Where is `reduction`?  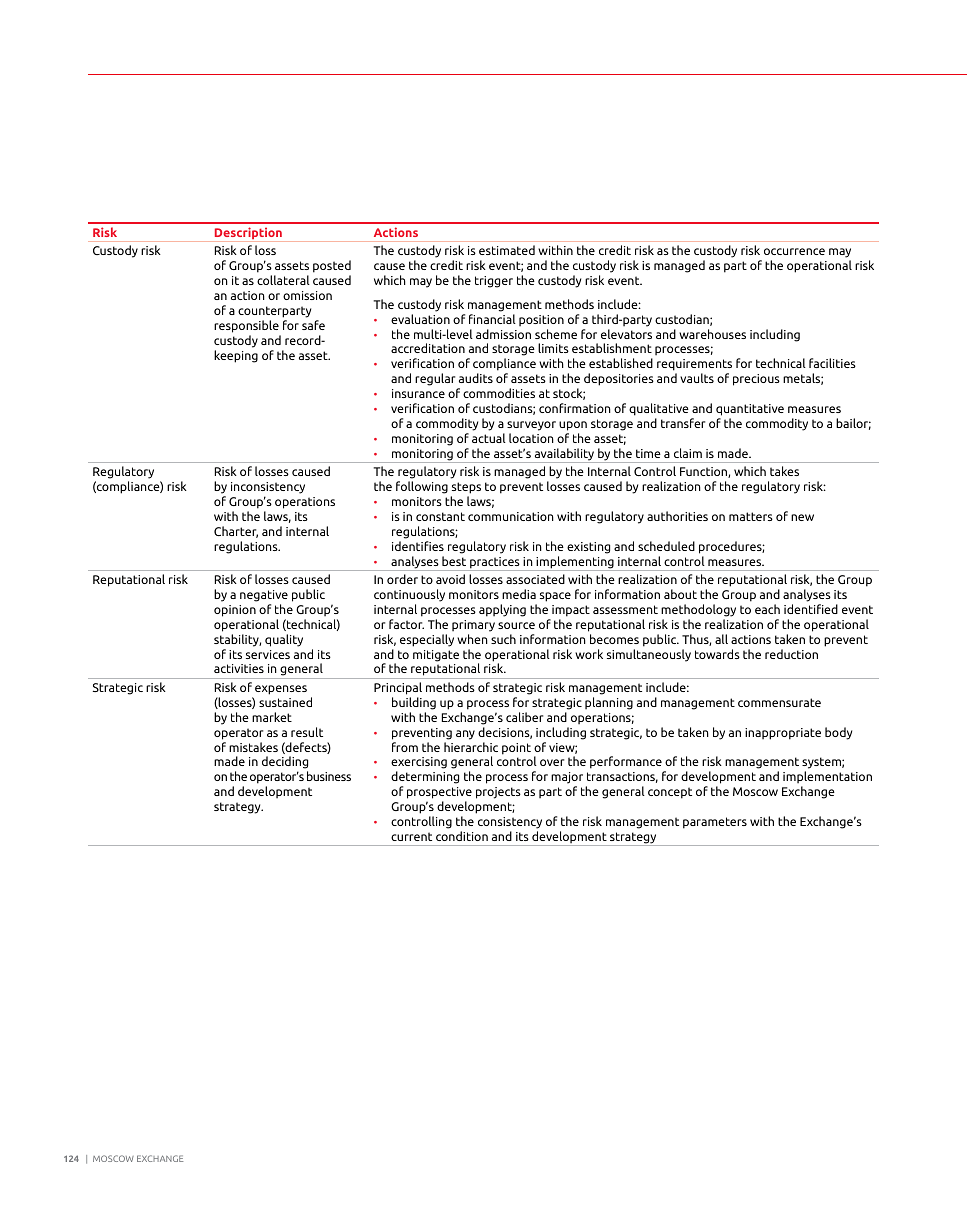 reduction is located at coordinates (791, 654).
